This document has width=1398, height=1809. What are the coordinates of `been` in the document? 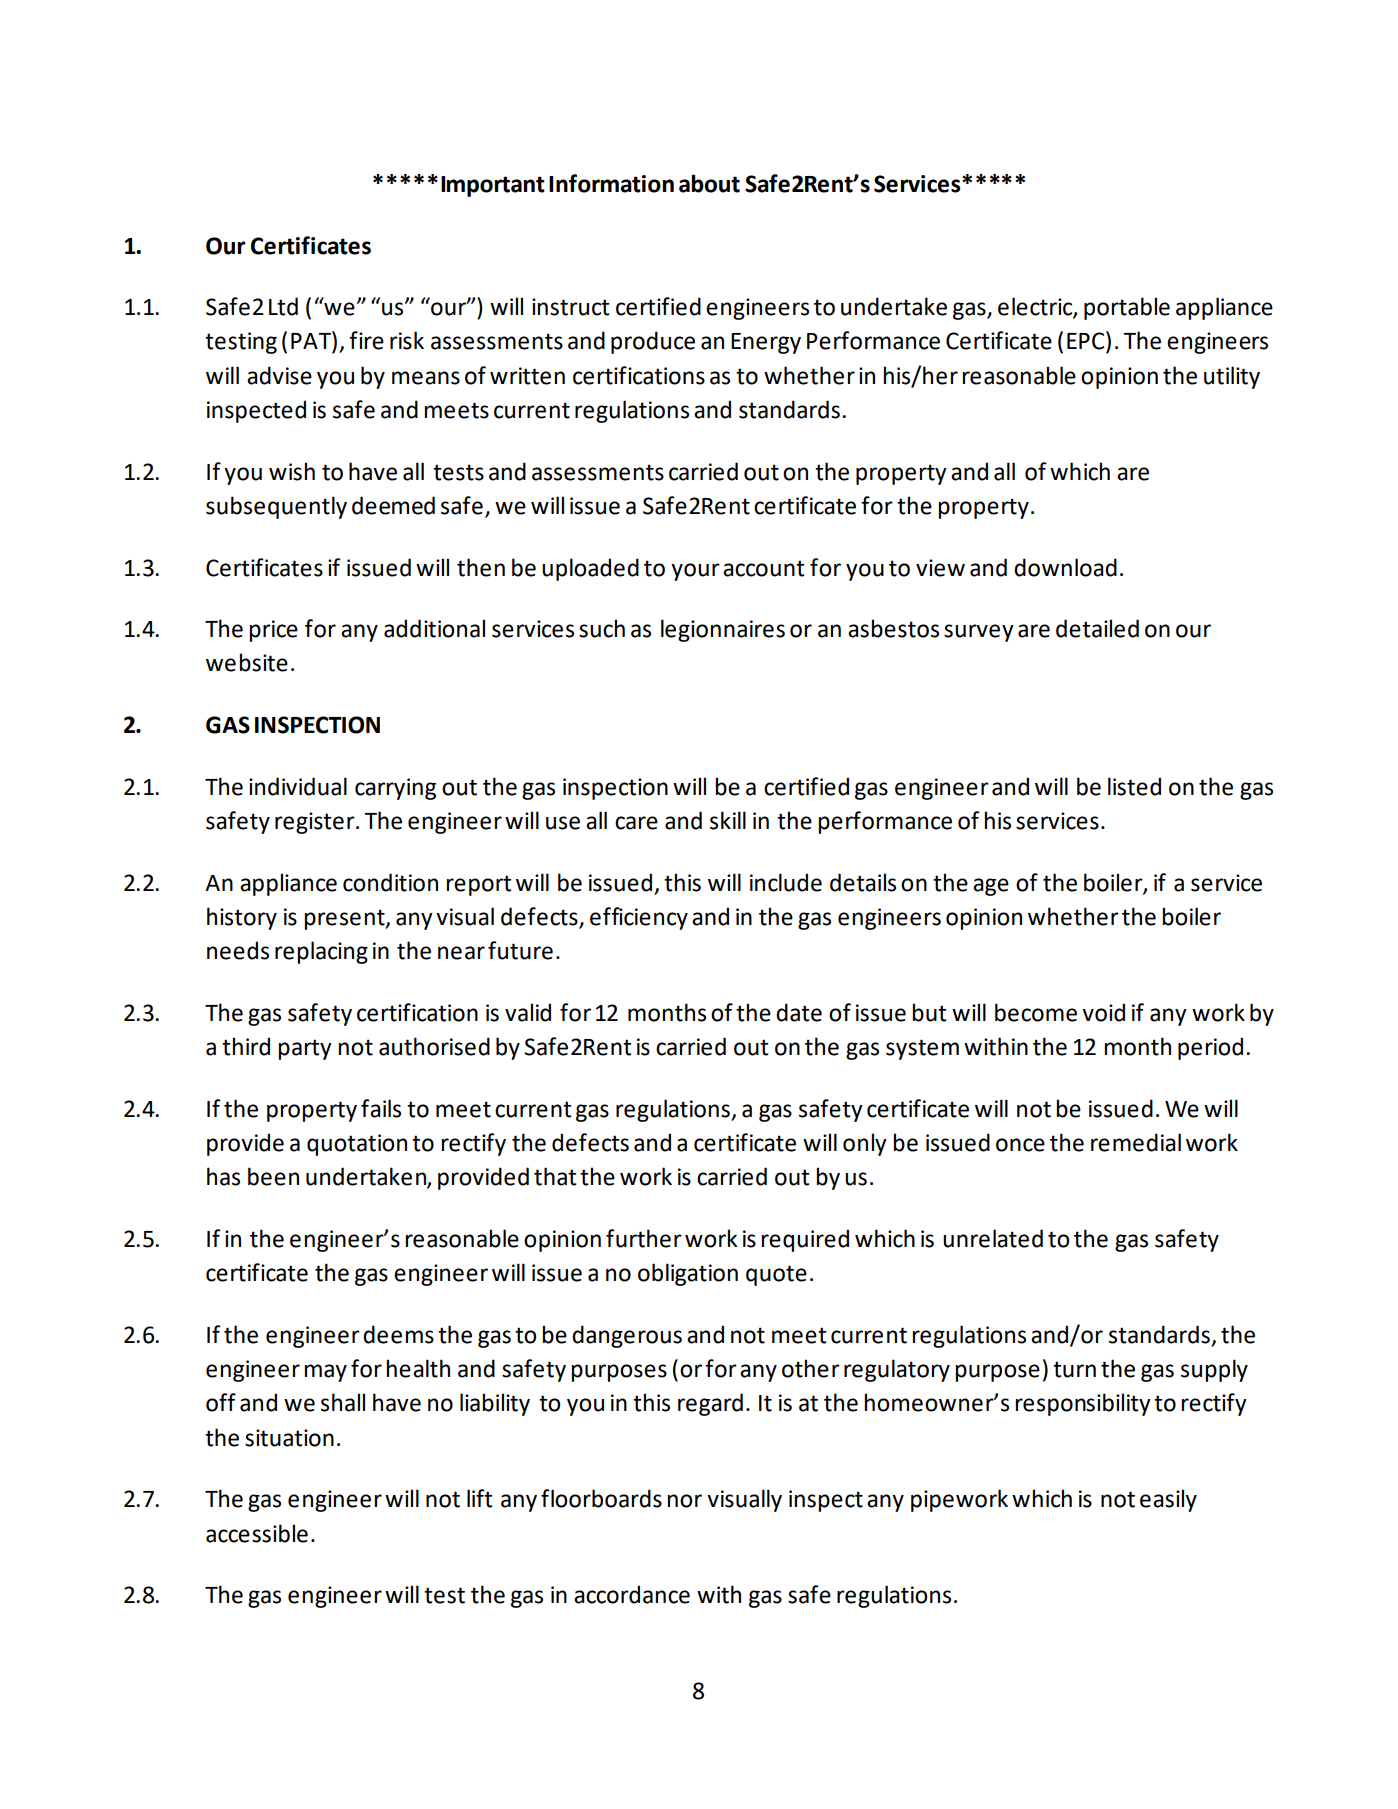 It's located at (273, 1176).
